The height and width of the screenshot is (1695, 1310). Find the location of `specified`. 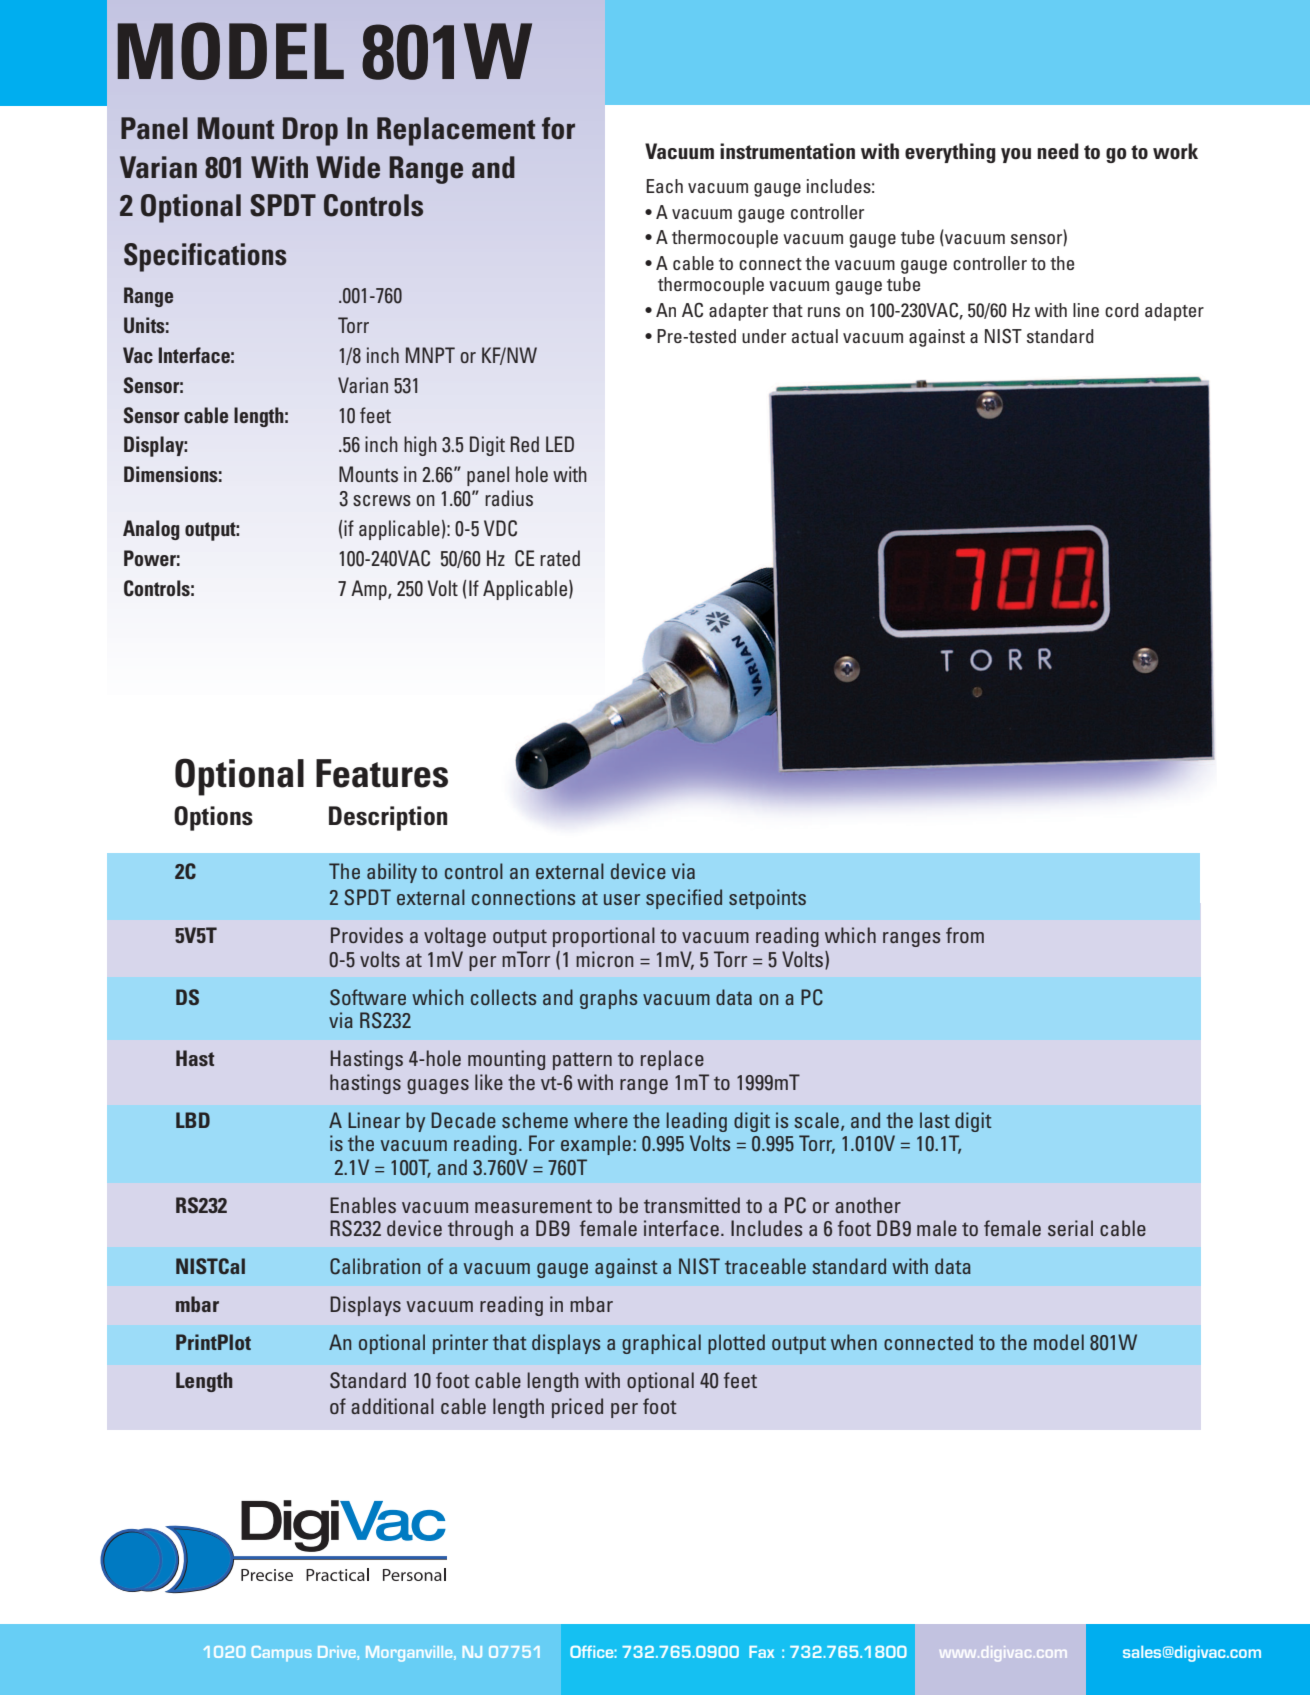

specified is located at coordinates (684, 899).
